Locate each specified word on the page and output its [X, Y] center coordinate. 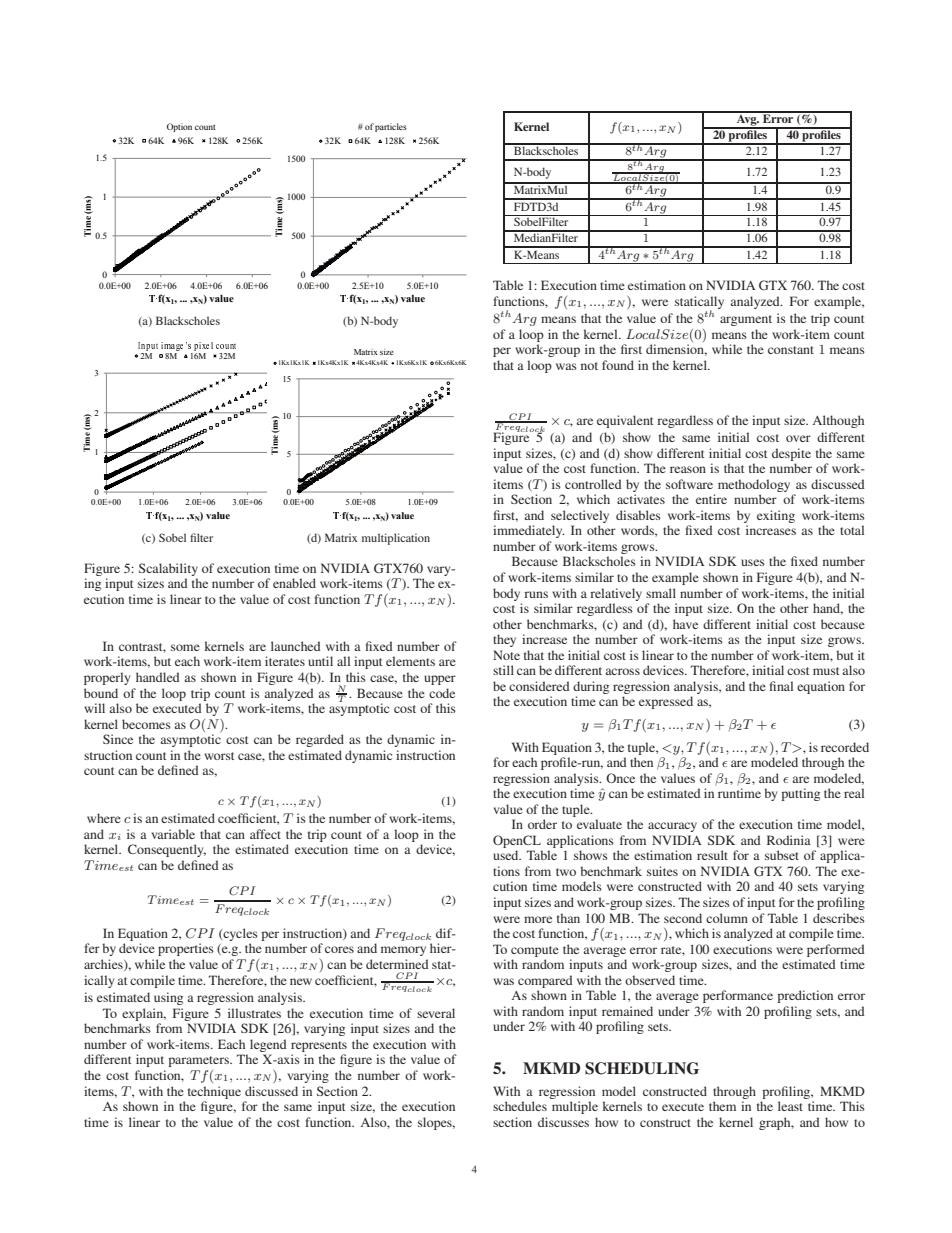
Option [179, 127]
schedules [520, 1106]
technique [214, 1092]
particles [391, 127]
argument [746, 320]
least [790, 1106]
